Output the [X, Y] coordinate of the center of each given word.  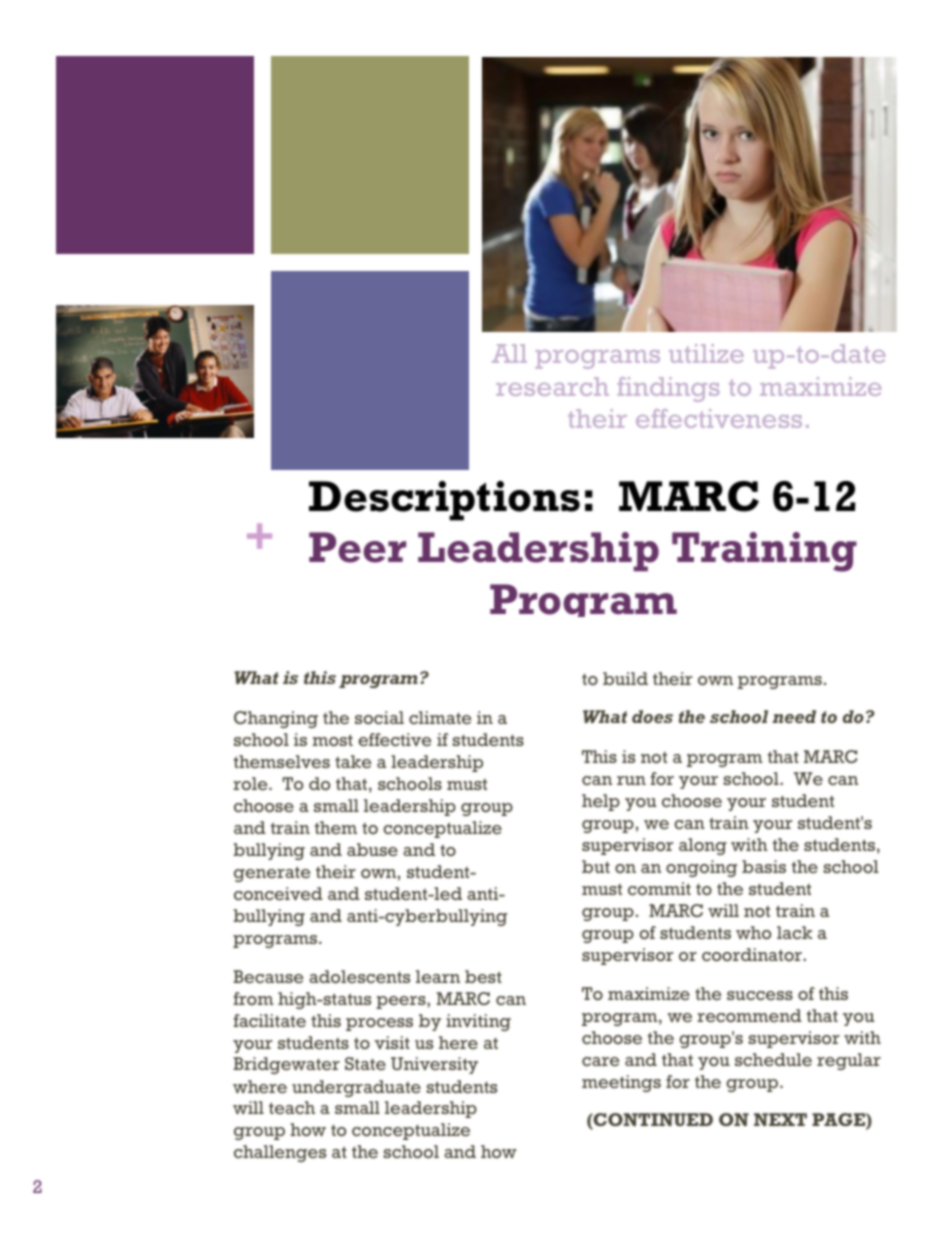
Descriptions [444, 501]
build [625, 678]
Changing [276, 719]
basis [764, 866]
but [596, 866]
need [794, 716]
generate [272, 874]
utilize [706, 353]
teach [292, 1107]
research [552, 386]
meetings [621, 1083]
